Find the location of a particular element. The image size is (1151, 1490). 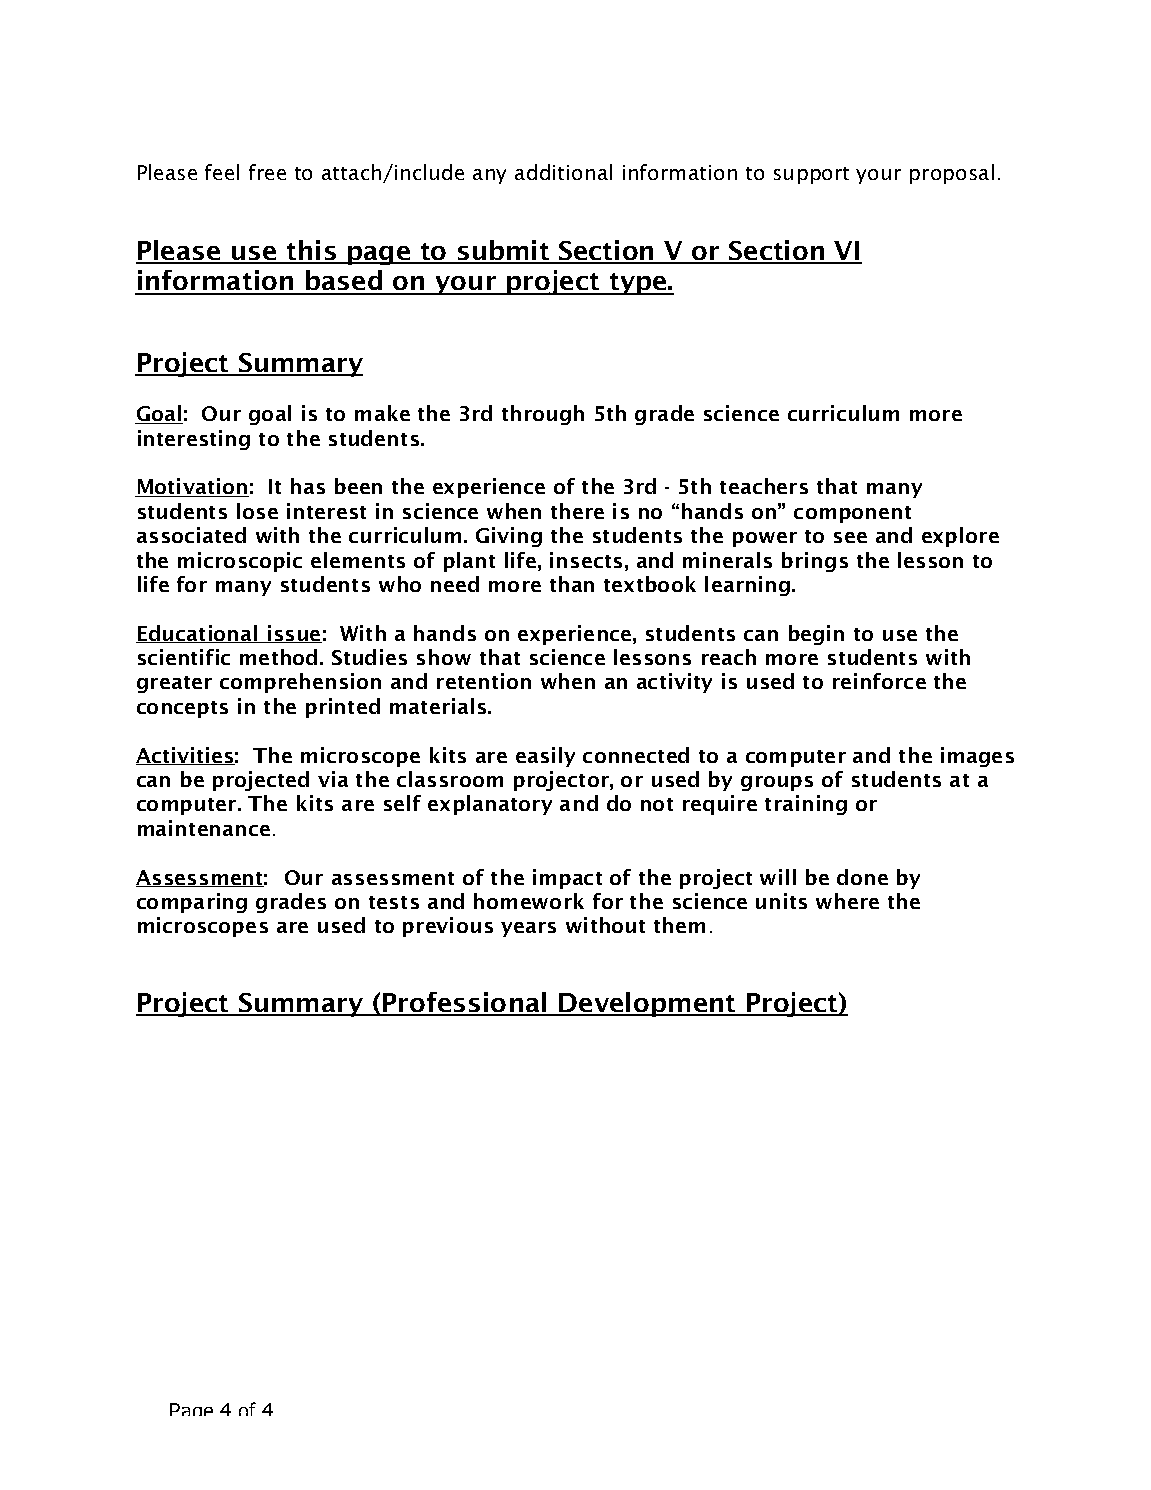

comprehension is located at coordinates (300, 683).
